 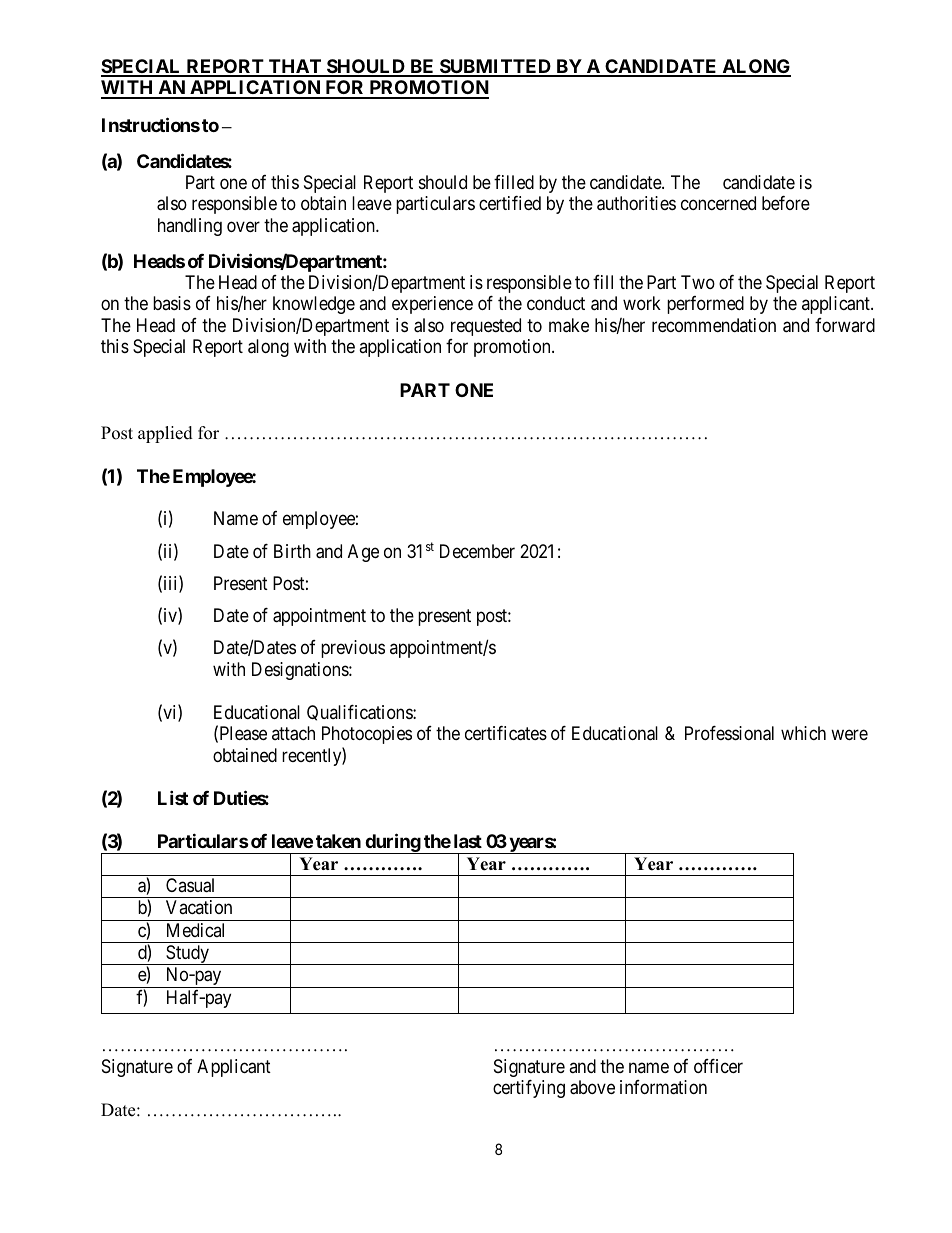 I want to click on THAT, so click(x=295, y=67).
